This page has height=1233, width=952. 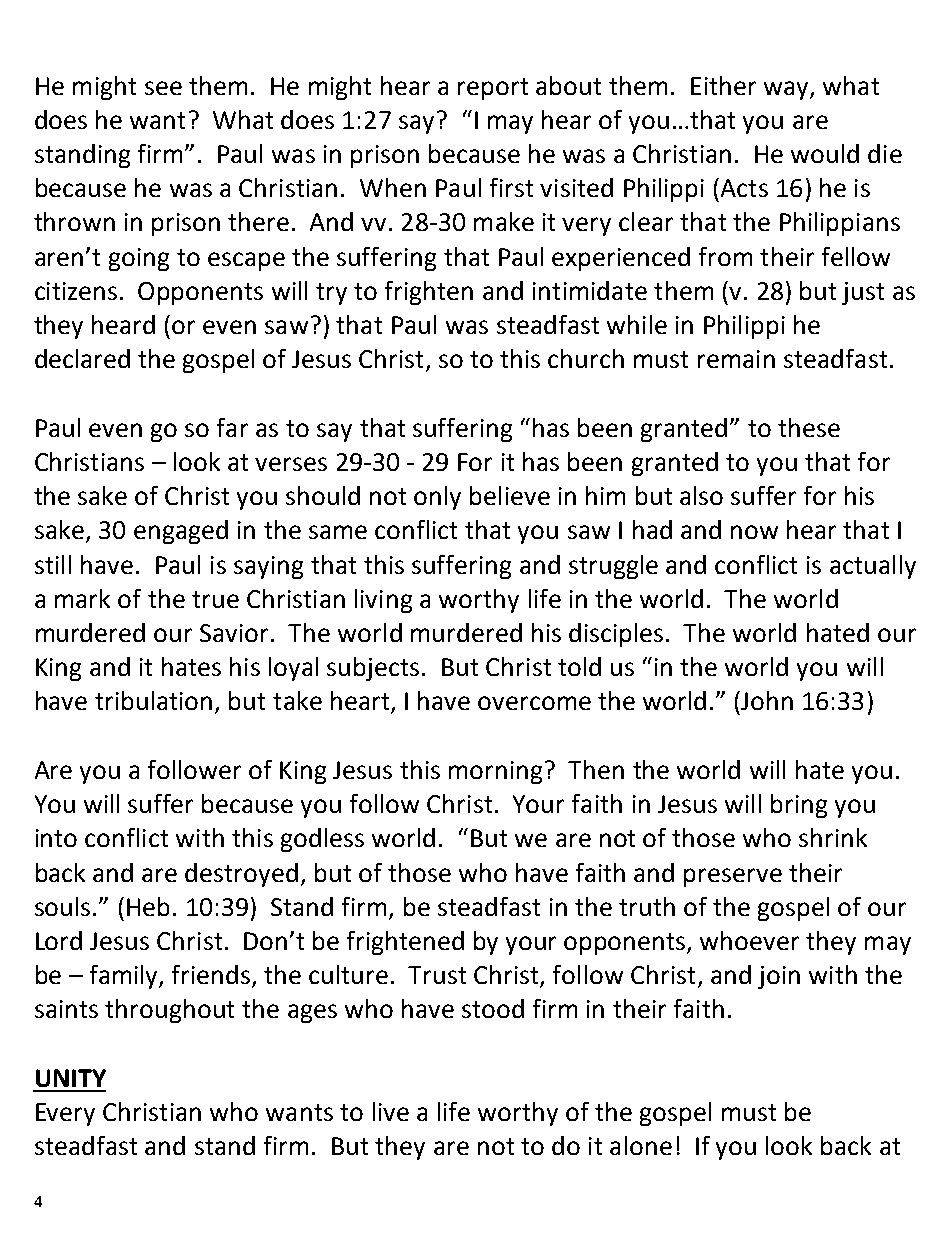 What do you see at coordinates (163, 88) in the page?
I see `see` at bounding box center [163, 88].
